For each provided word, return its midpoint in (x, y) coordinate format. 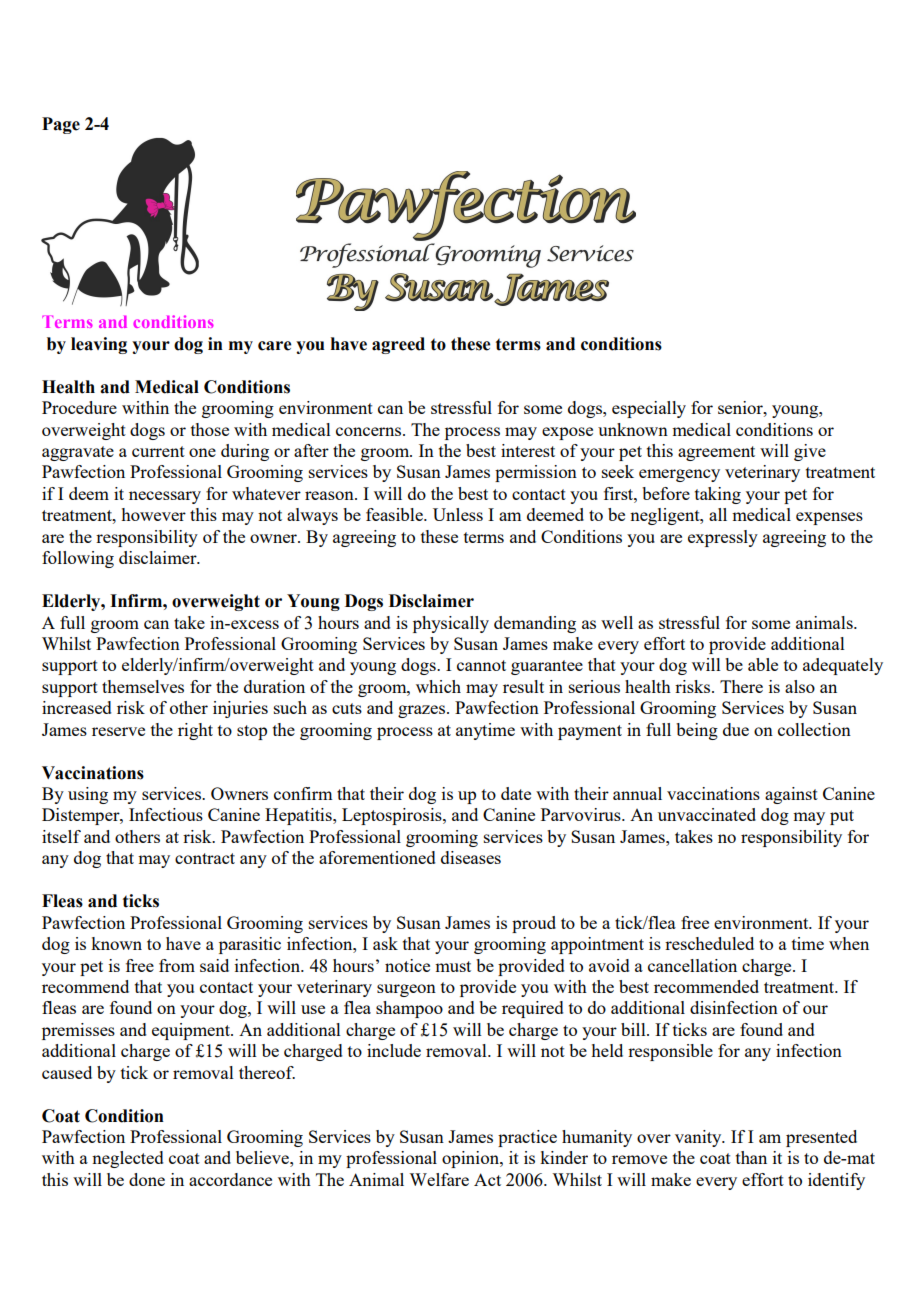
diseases (471, 857)
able (763, 664)
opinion (471, 1159)
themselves (143, 686)
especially (649, 409)
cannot (481, 665)
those (210, 429)
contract (205, 858)
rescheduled (709, 943)
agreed (398, 345)
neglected (128, 1159)
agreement (716, 453)
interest (528, 450)
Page (61, 125)
